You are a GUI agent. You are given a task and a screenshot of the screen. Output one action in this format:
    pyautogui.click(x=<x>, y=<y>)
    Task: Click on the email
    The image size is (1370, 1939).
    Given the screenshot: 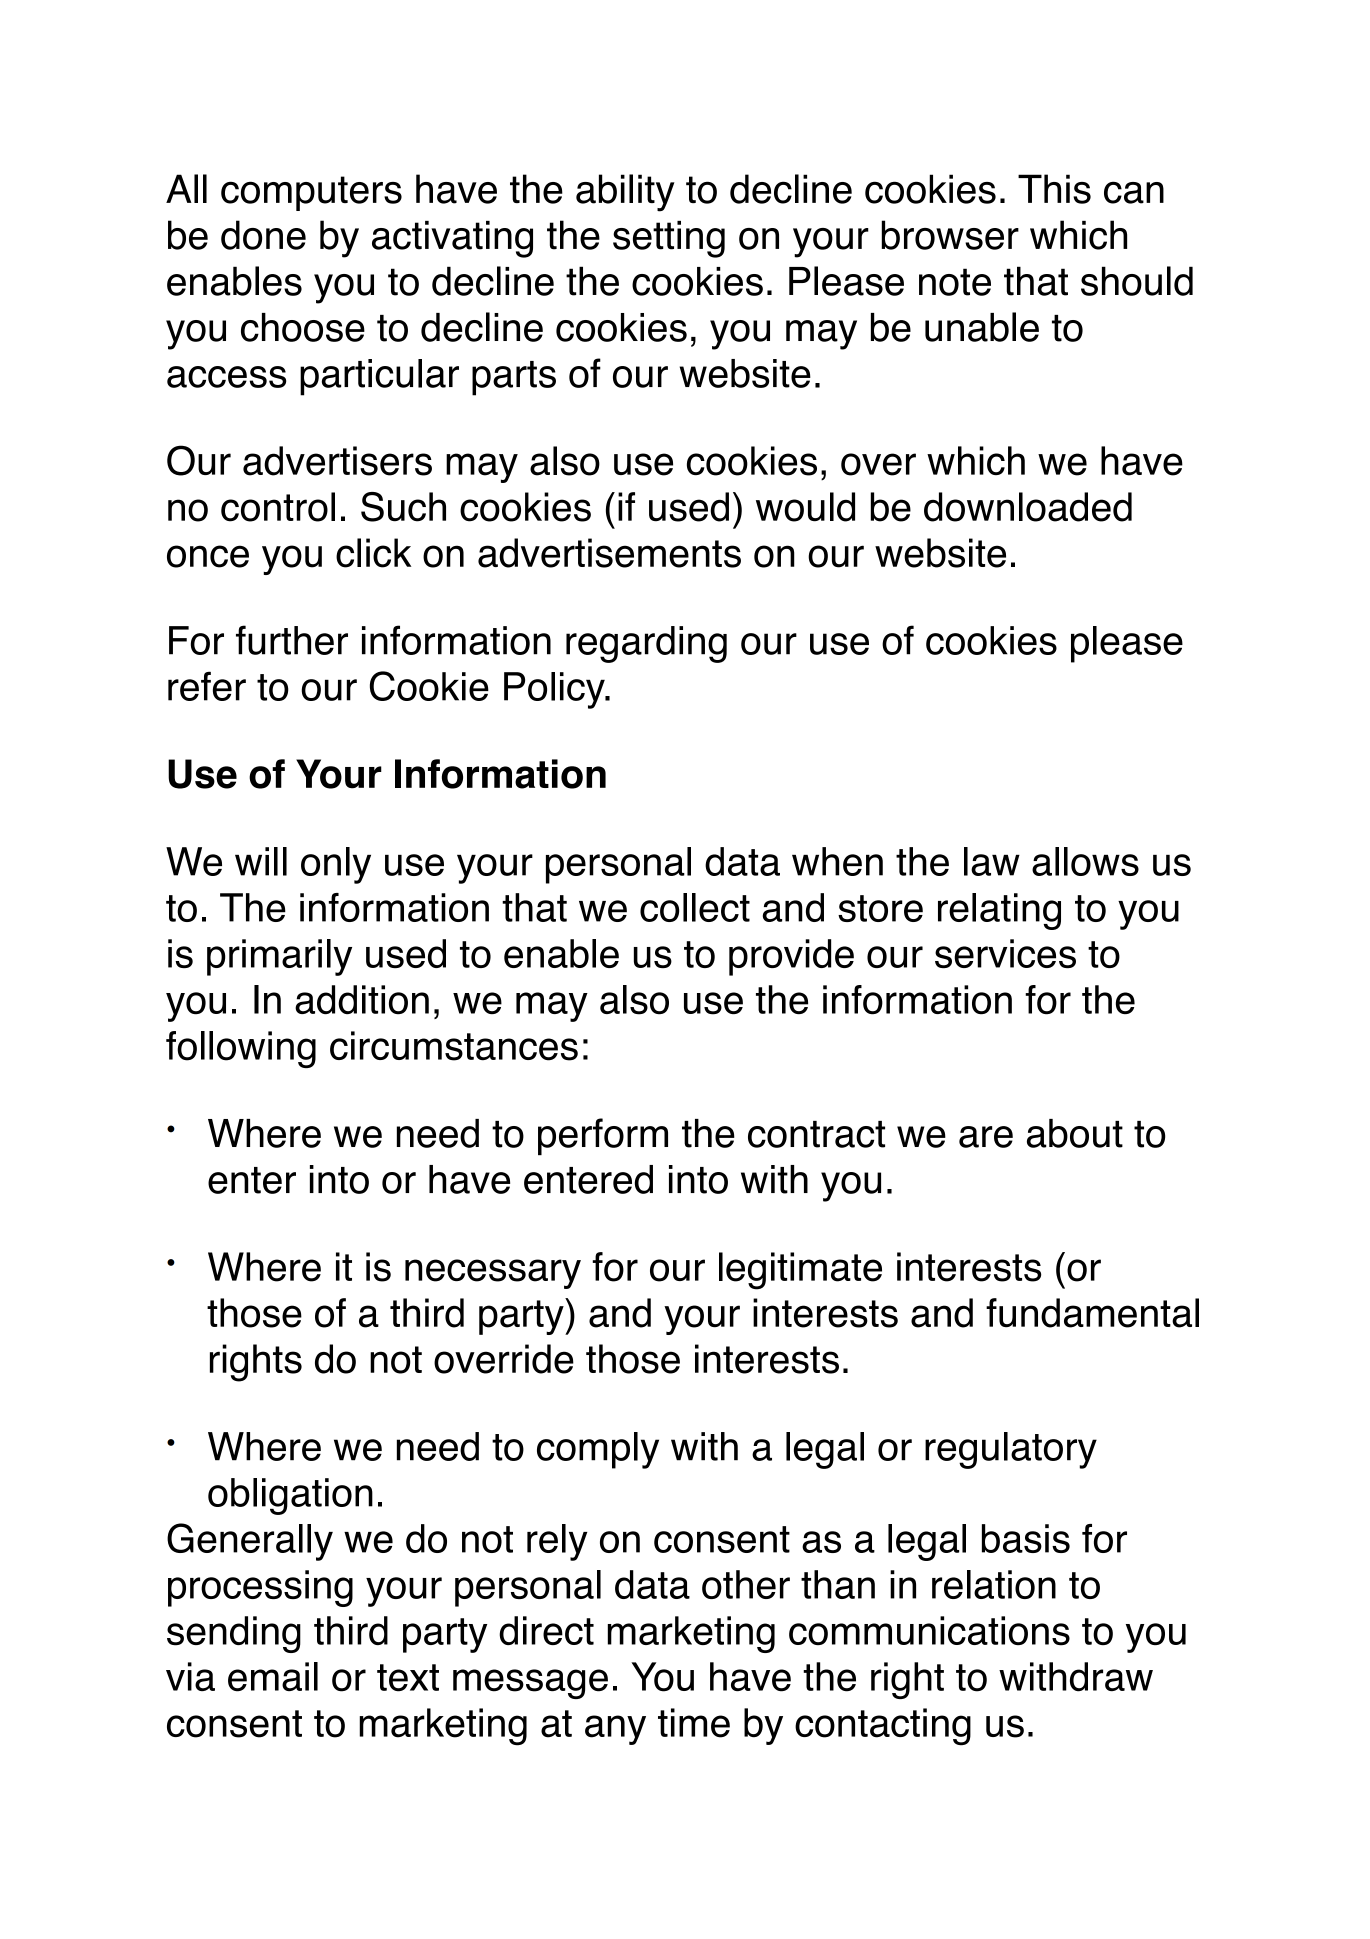 What is the action you would take?
    pyautogui.click(x=273, y=1677)
